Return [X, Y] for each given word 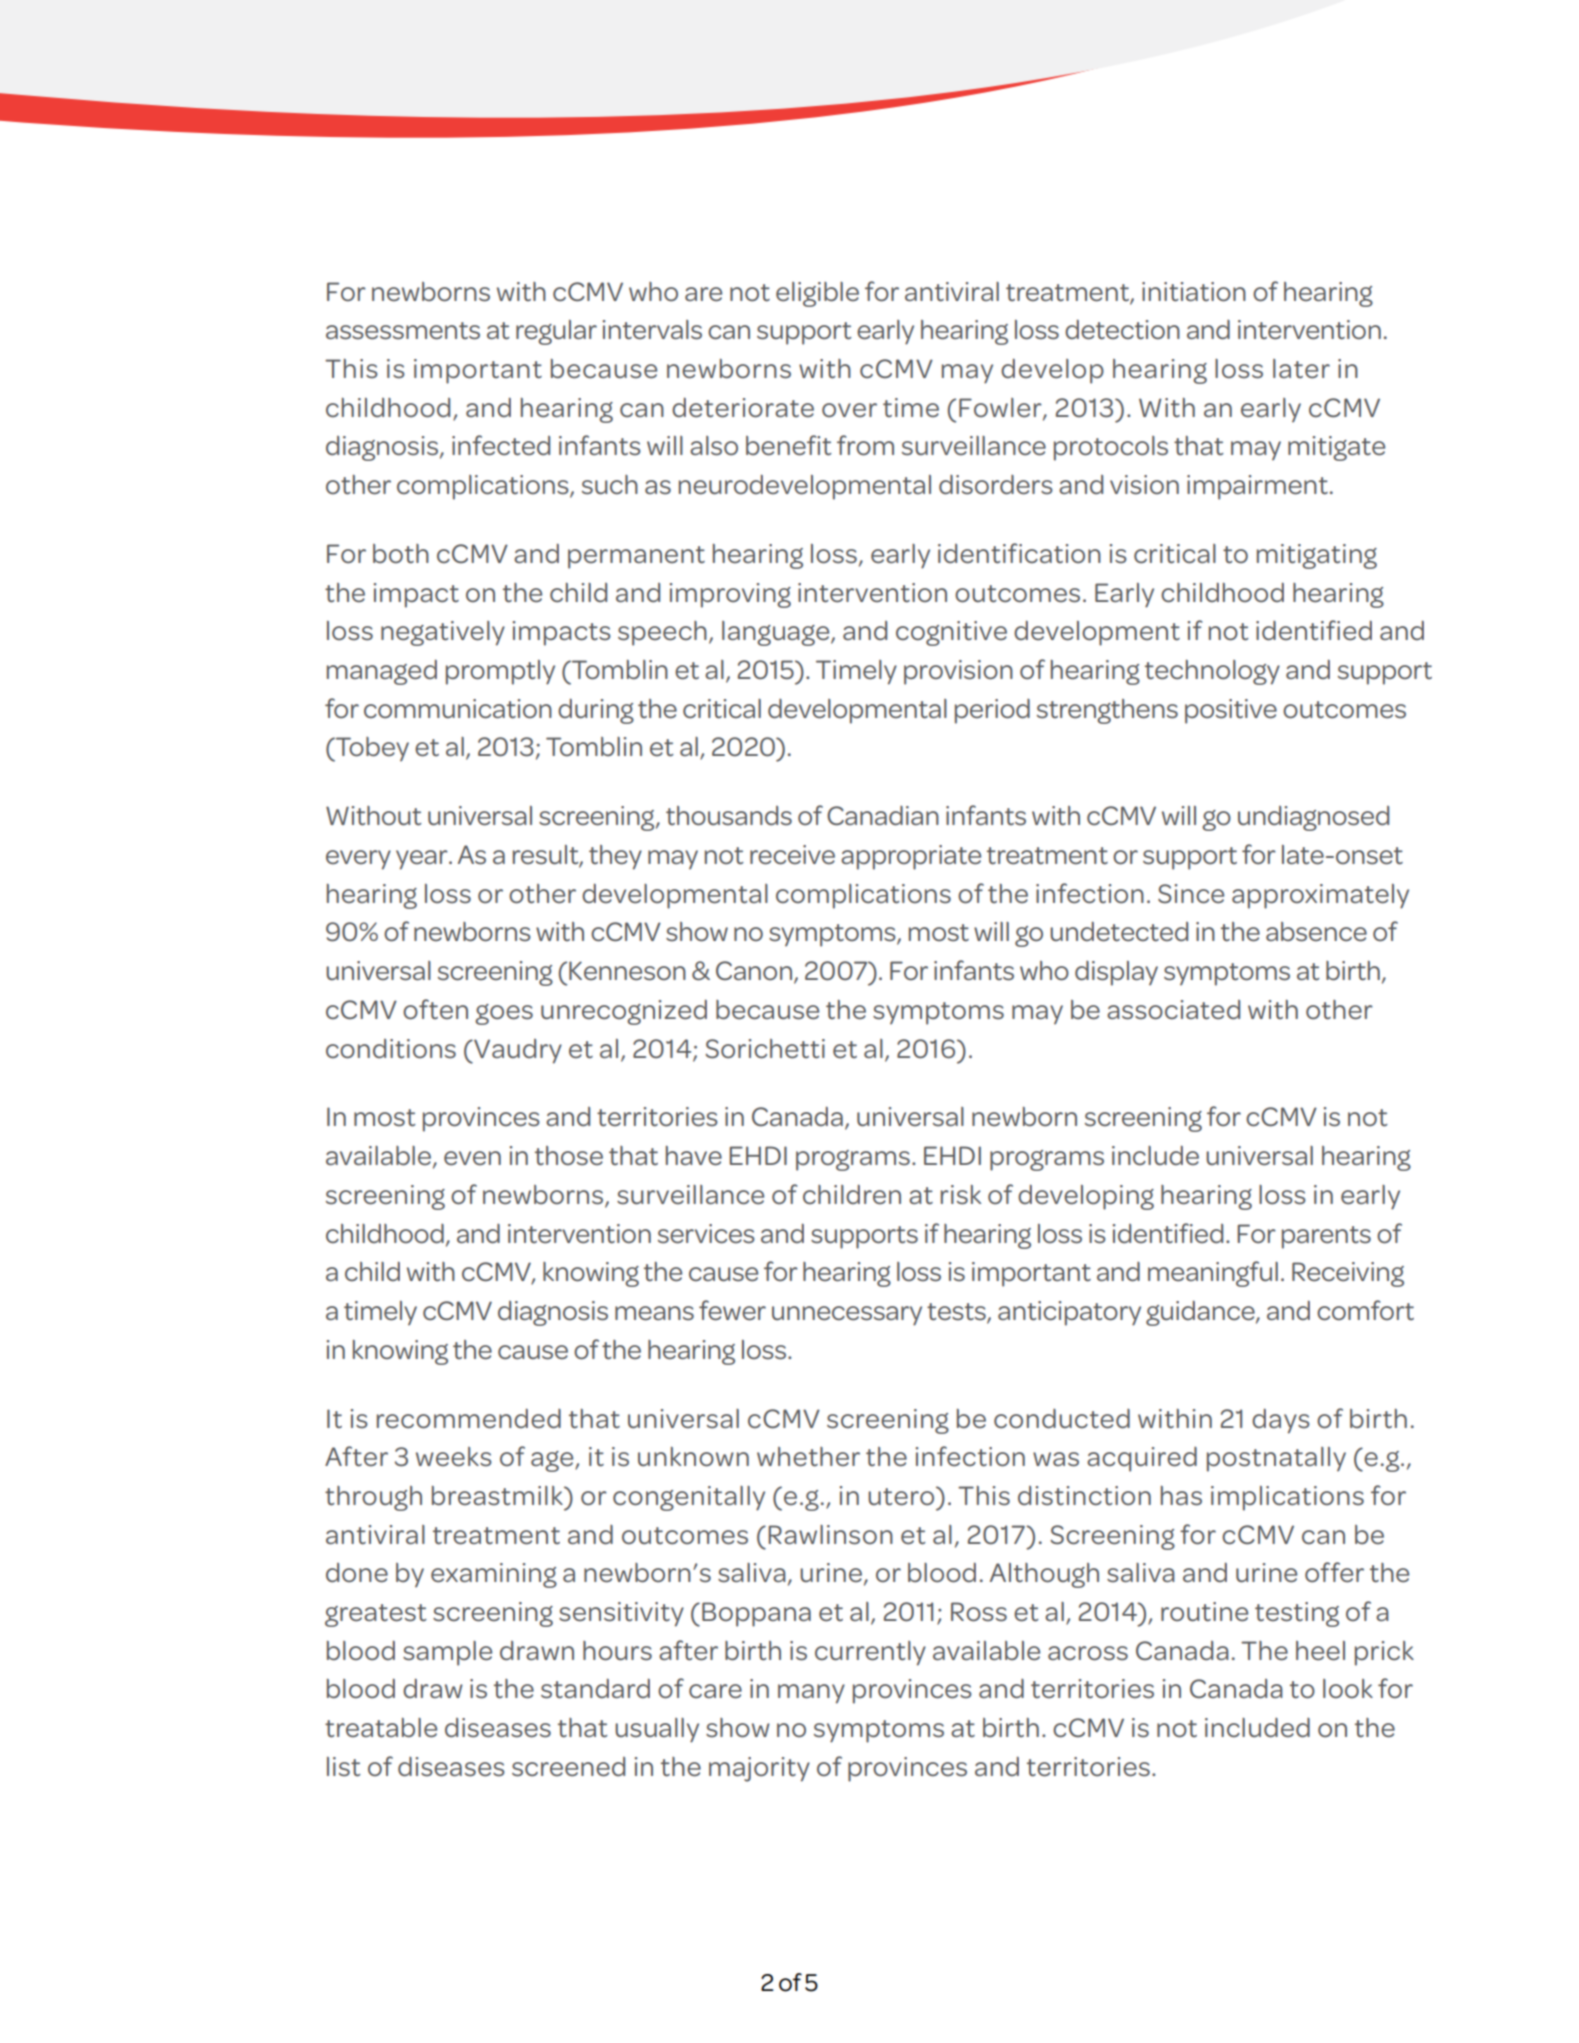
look [1348, 1689]
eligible [817, 294]
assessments [403, 331]
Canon [754, 971]
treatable [381, 1728]
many [811, 1694]
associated [1173, 1010]
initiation [1194, 292]
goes [504, 1014]
